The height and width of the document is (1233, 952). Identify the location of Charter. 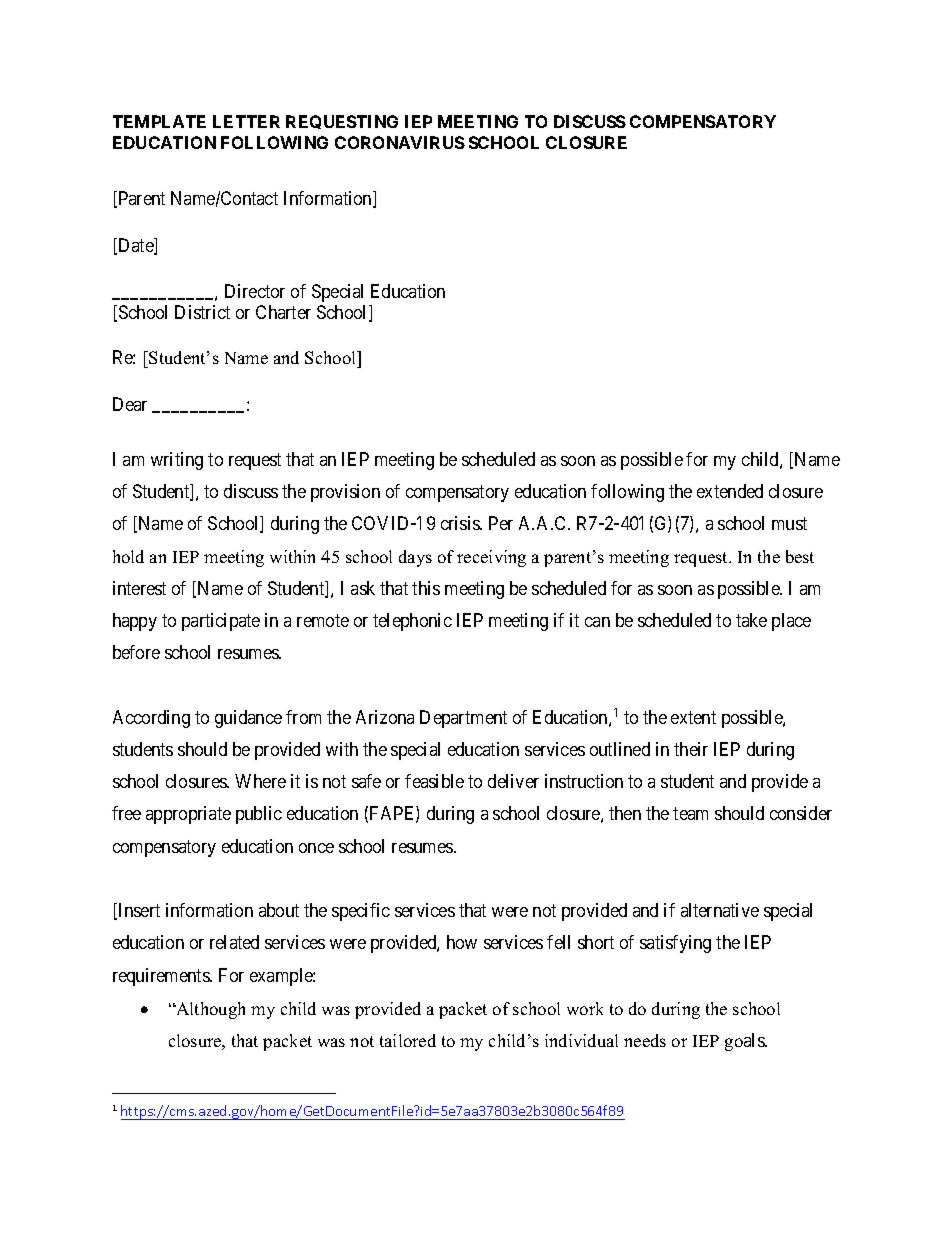
(283, 312).
